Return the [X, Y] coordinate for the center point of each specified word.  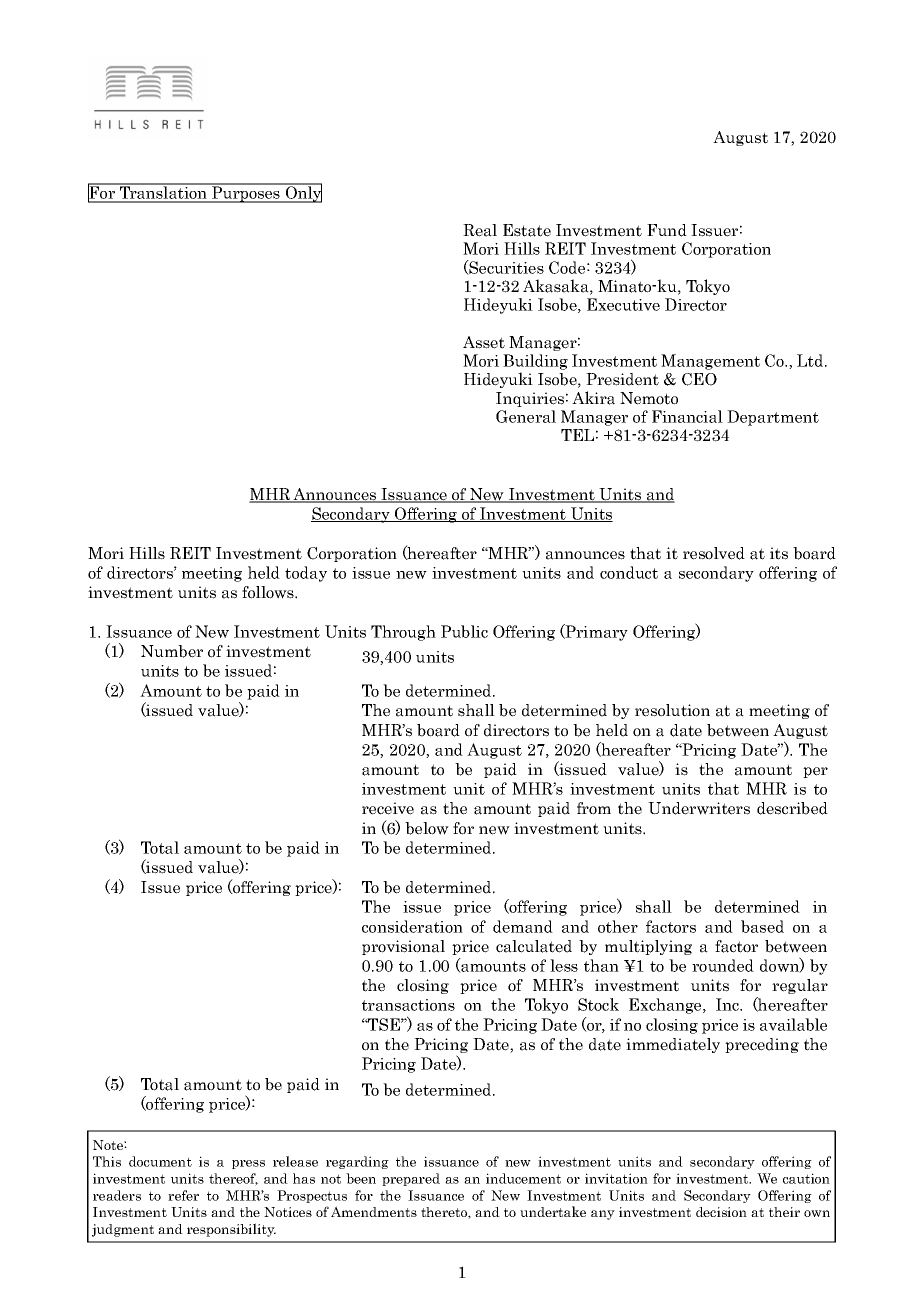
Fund [667, 230]
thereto [445, 1213]
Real [480, 230]
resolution [672, 710]
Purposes [246, 193]
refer [183, 1195]
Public [464, 631]
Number [172, 651]
